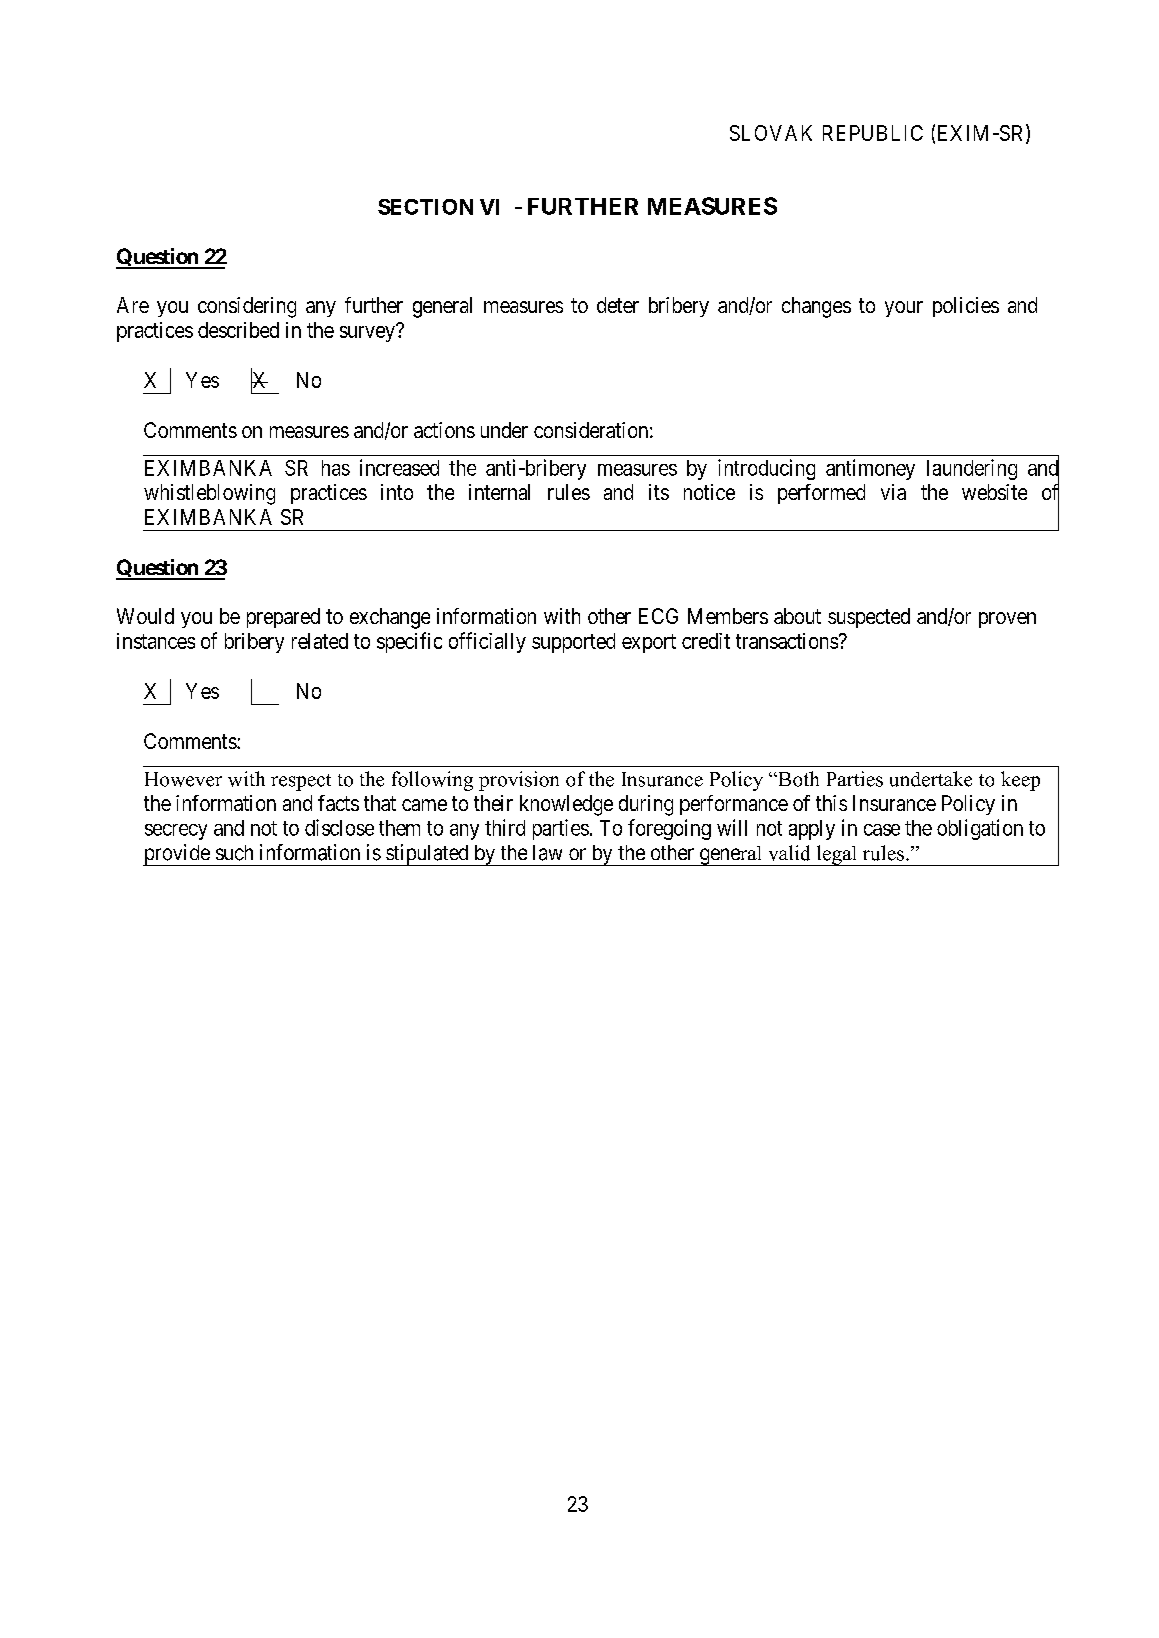  What do you see at coordinates (618, 305) in the page?
I see `deter` at bounding box center [618, 305].
